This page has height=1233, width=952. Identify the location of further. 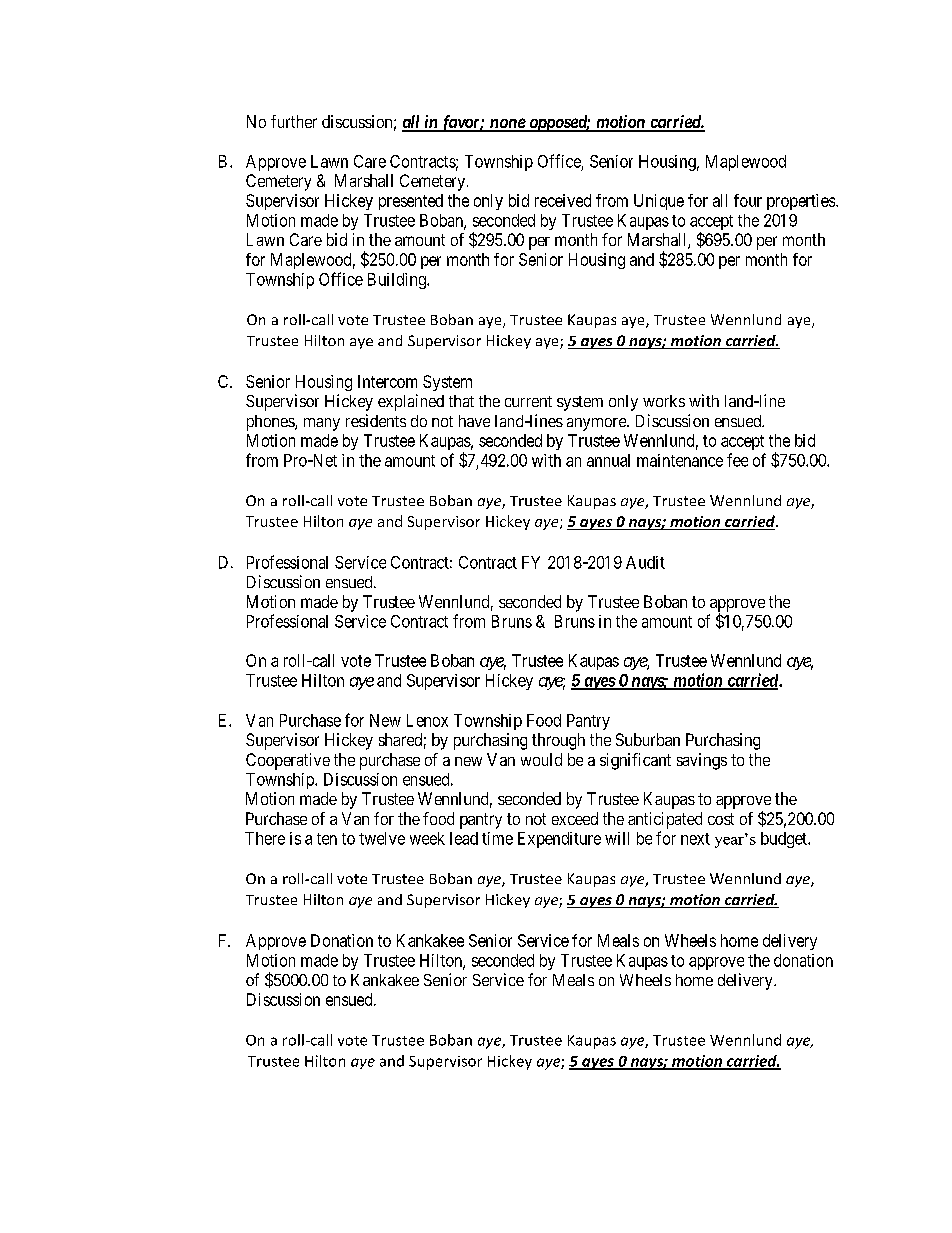
(294, 121).
